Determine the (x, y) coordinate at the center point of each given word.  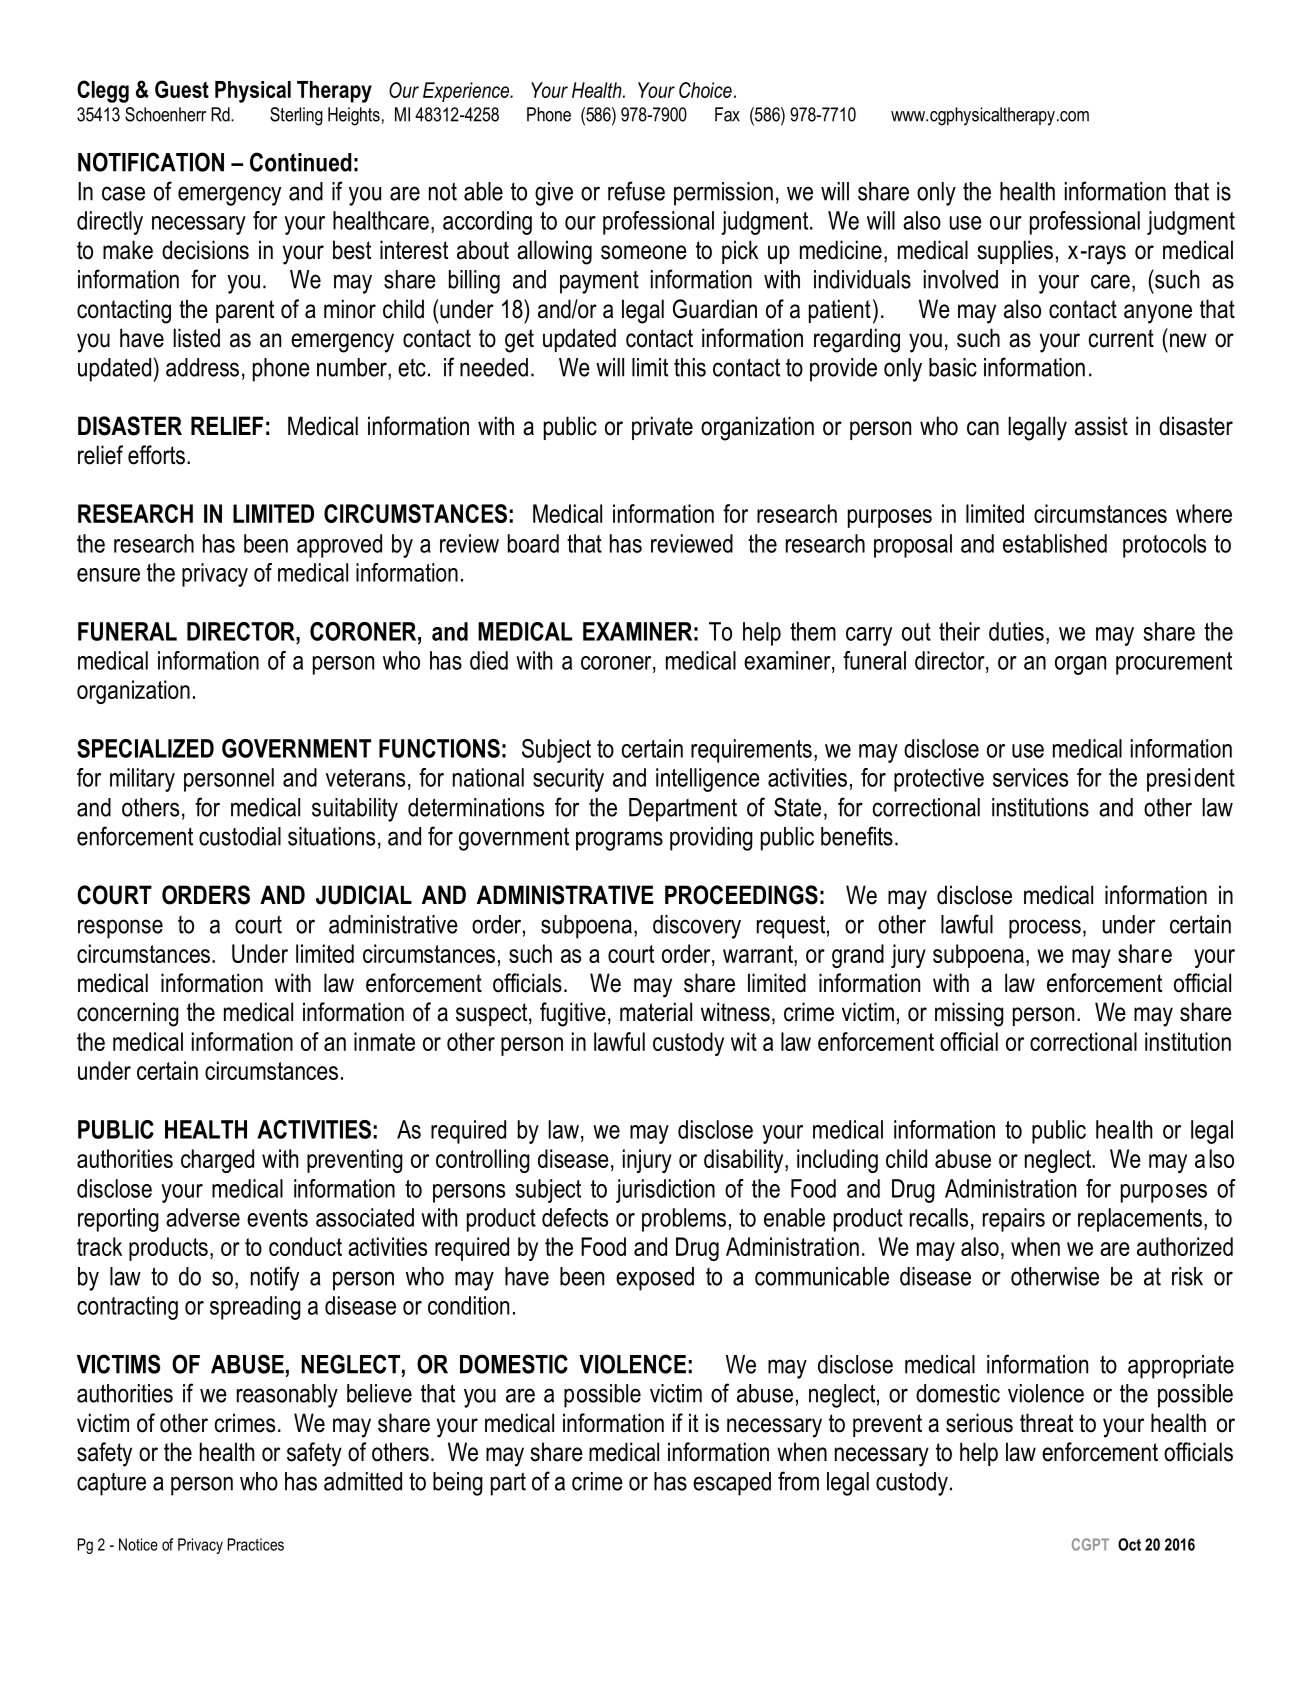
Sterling (296, 116)
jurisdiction (665, 1191)
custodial (240, 836)
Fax (727, 114)
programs (619, 841)
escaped (732, 1484)
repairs (1014, 1220)
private (662, 428)
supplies (1015, 252)
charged (217, 1161)
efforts (156, 455)
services (1030, 777)
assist (1101, 426)
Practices (256, 1544)
